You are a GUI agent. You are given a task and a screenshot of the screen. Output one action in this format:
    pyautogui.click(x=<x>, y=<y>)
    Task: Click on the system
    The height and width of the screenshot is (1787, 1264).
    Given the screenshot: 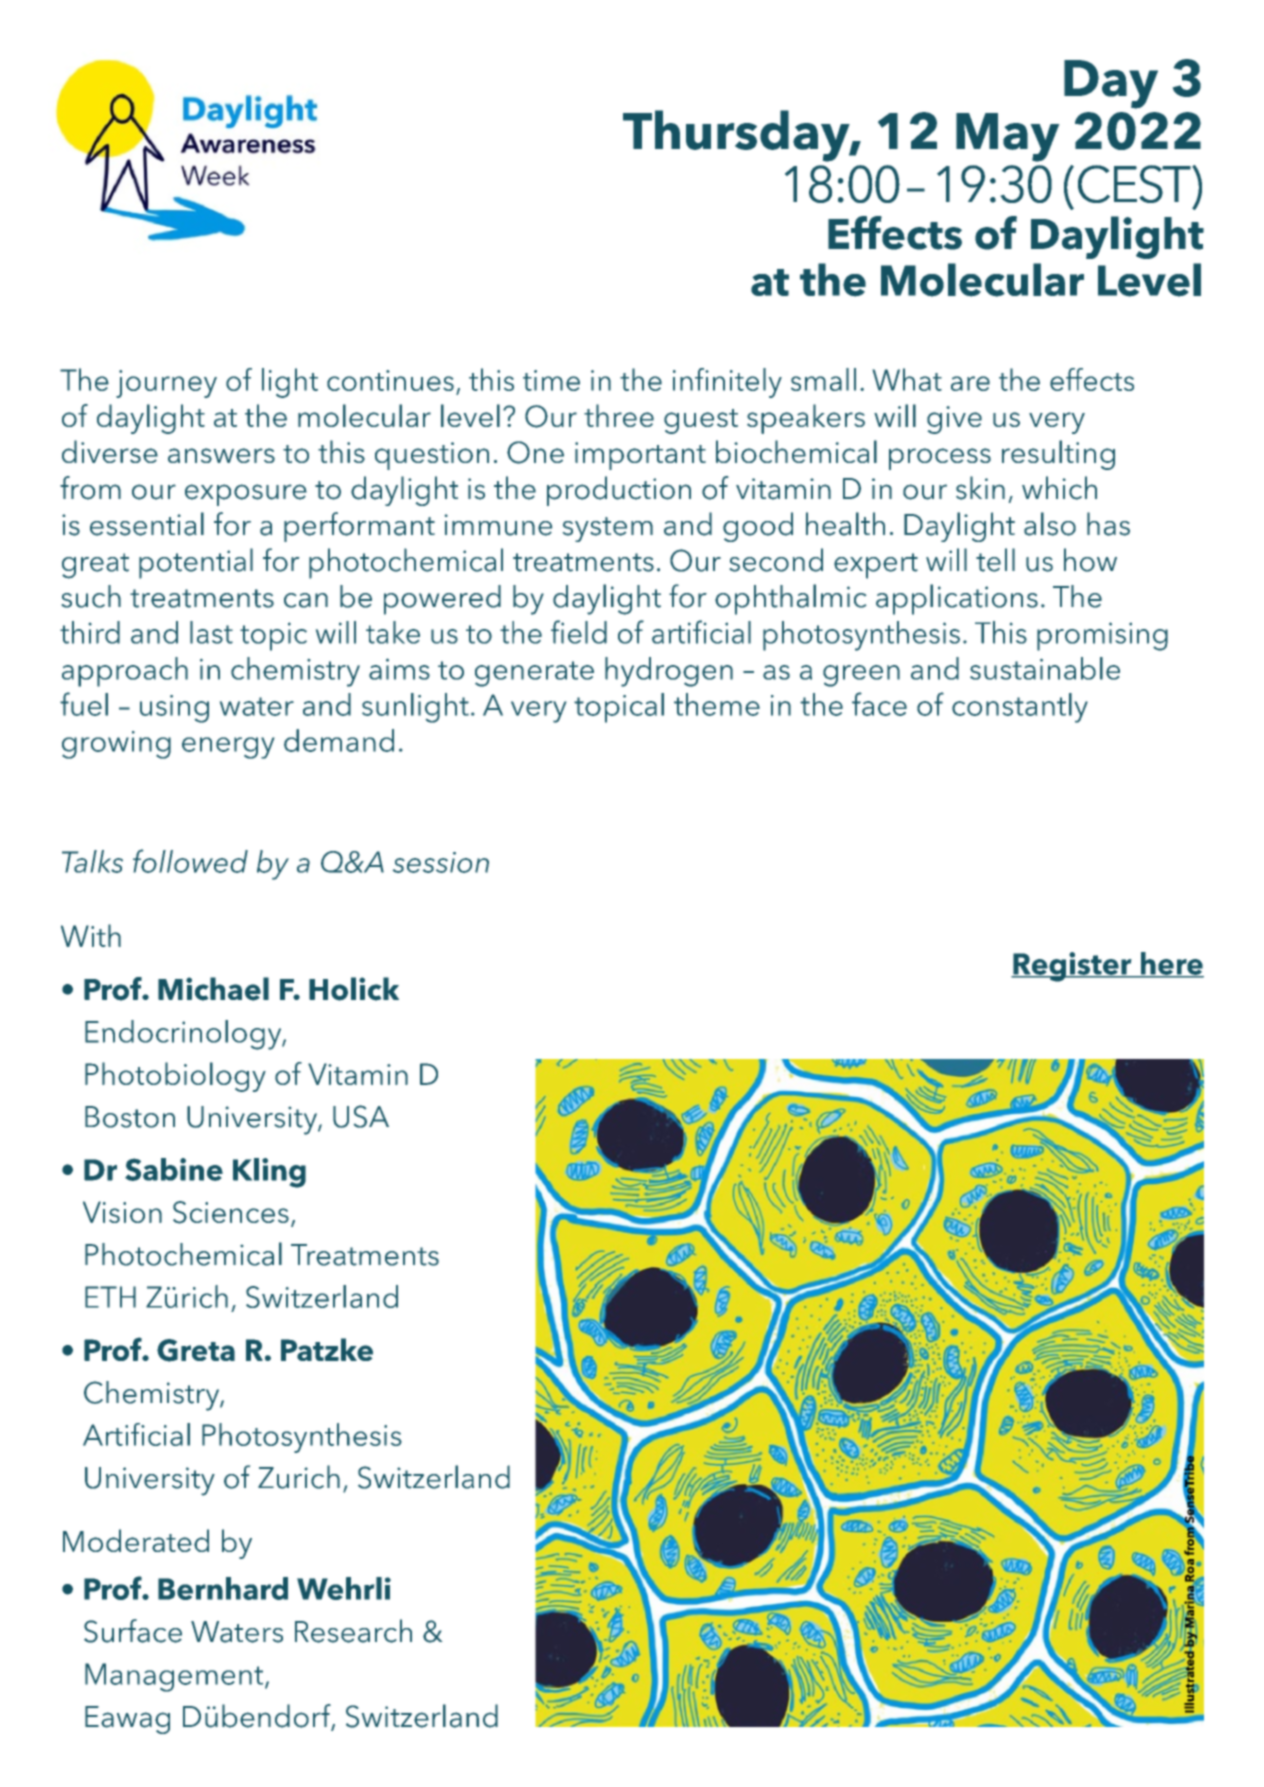 What is the action you would take?
    pyautogui.click(x=608, y=529)
